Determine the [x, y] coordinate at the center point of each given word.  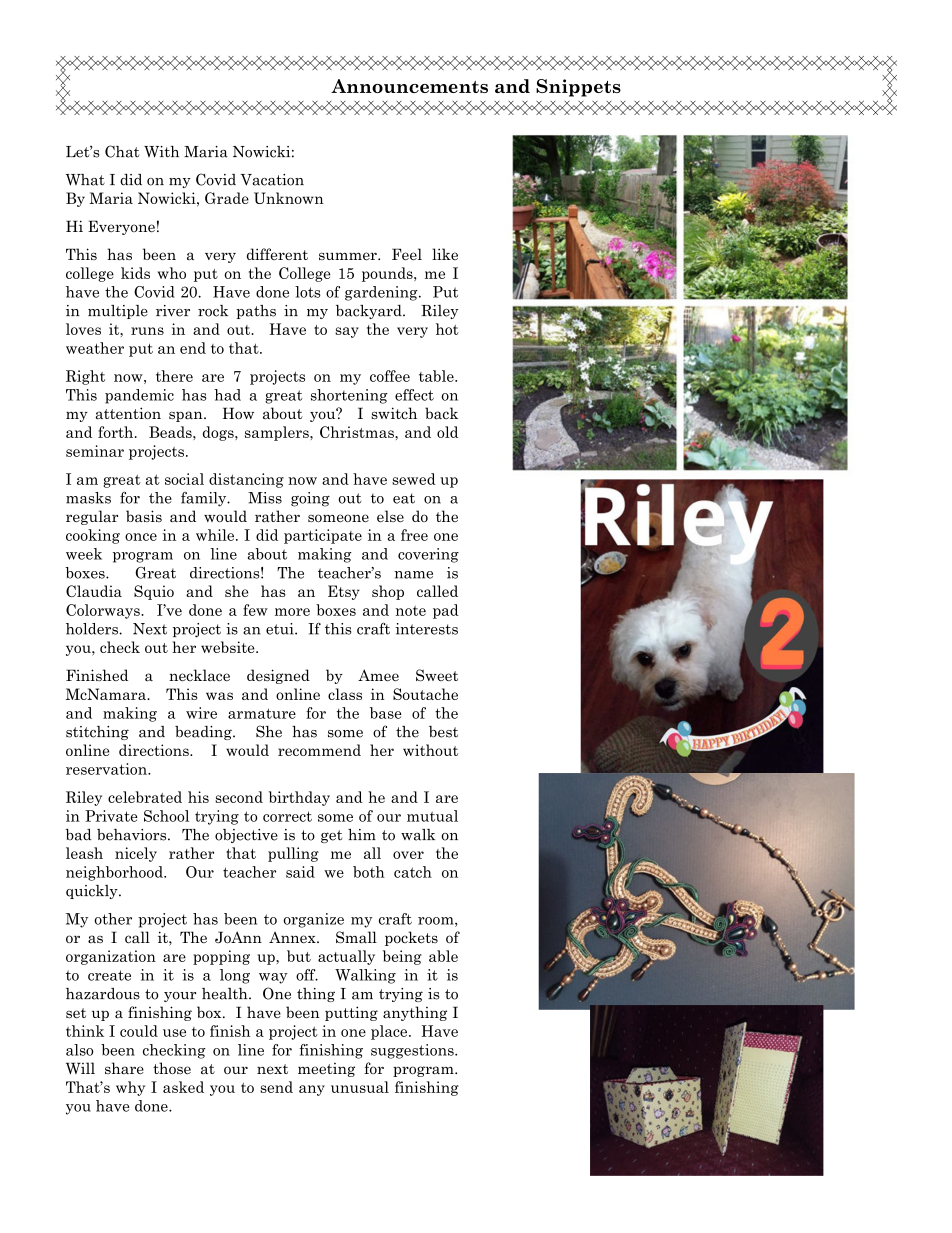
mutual [432, 816]
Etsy [344, 592]
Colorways [104, 611]
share [124, 1068]
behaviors [133, 835]
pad [446, 611]
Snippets [578, 88]
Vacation [272, 180]
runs [147, 331]
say [347, 332]
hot [447, 329]
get [331, 836]
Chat [122, 151]
